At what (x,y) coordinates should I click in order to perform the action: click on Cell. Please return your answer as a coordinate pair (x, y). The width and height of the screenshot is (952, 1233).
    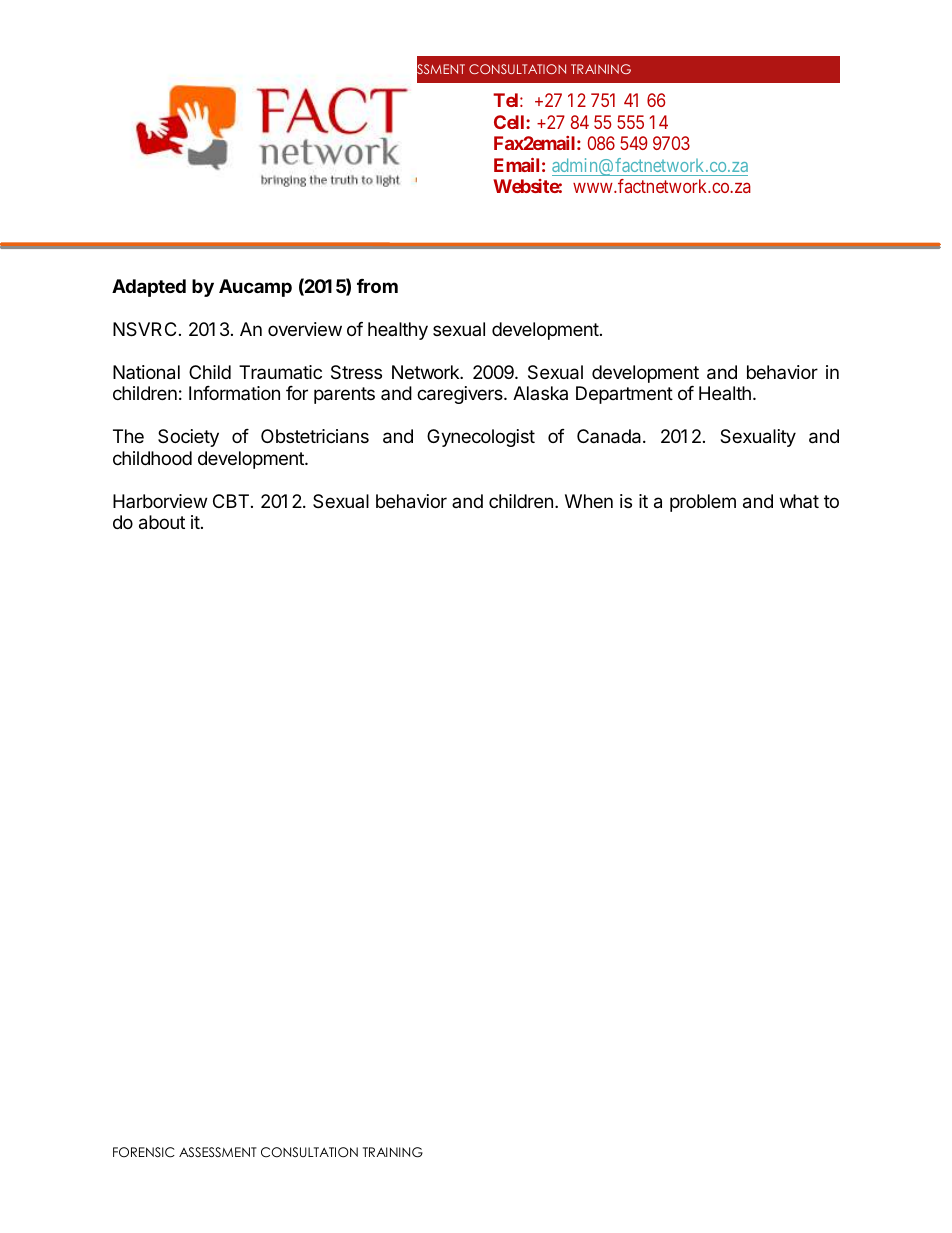
    Looking at the image, I should click on (510, 122).
